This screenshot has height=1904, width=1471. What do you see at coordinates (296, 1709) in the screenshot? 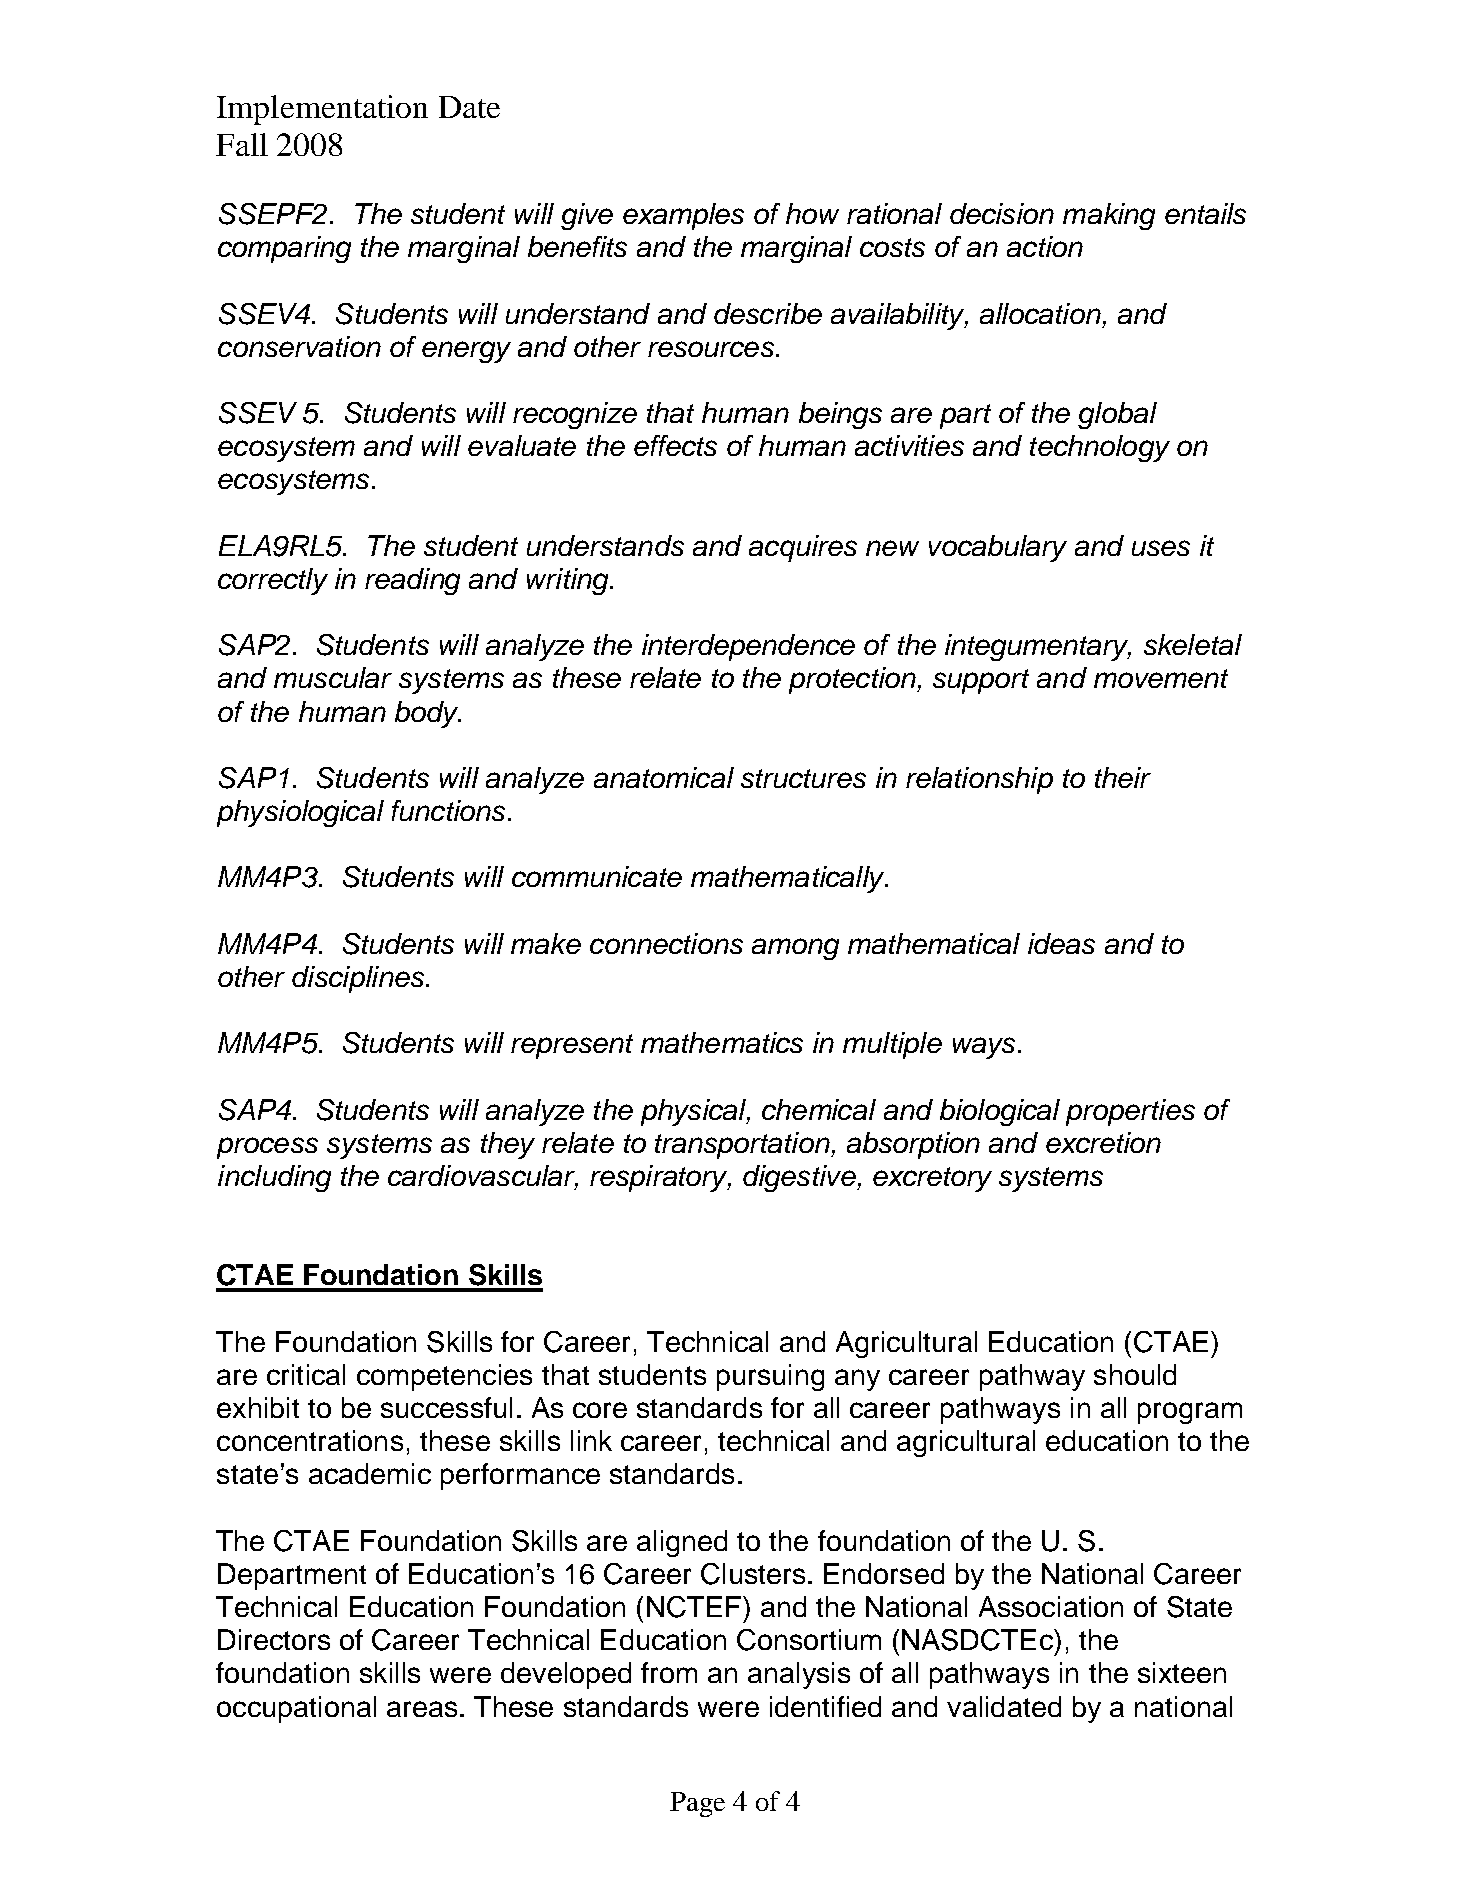
I see `occupational` at bounding box center [296, 1709].
